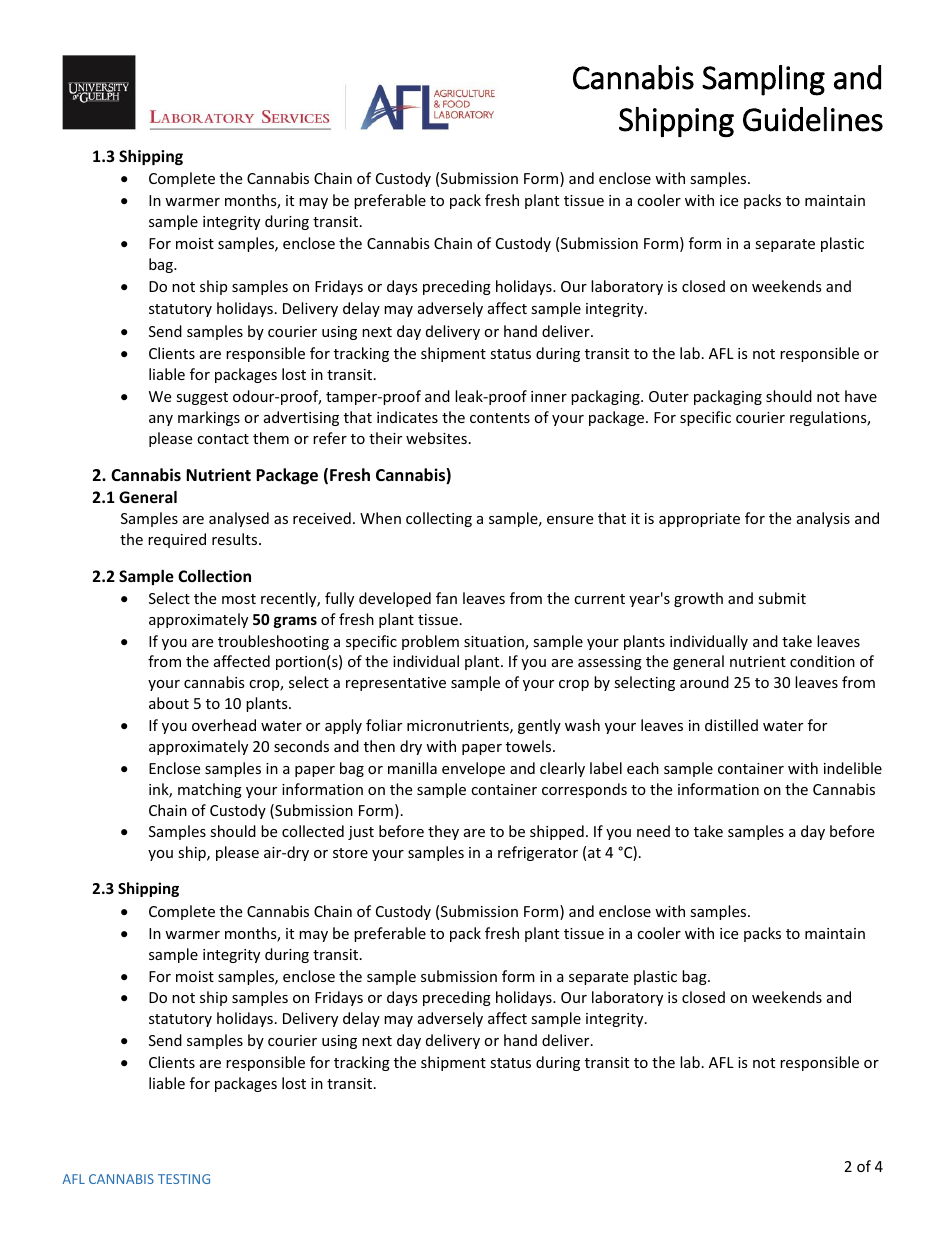 Image resolution: width=952 pixels, height=1233 pixels. Describe the element at coordinates (202, 398) in the screenshot. I see `suggest` at that location.
